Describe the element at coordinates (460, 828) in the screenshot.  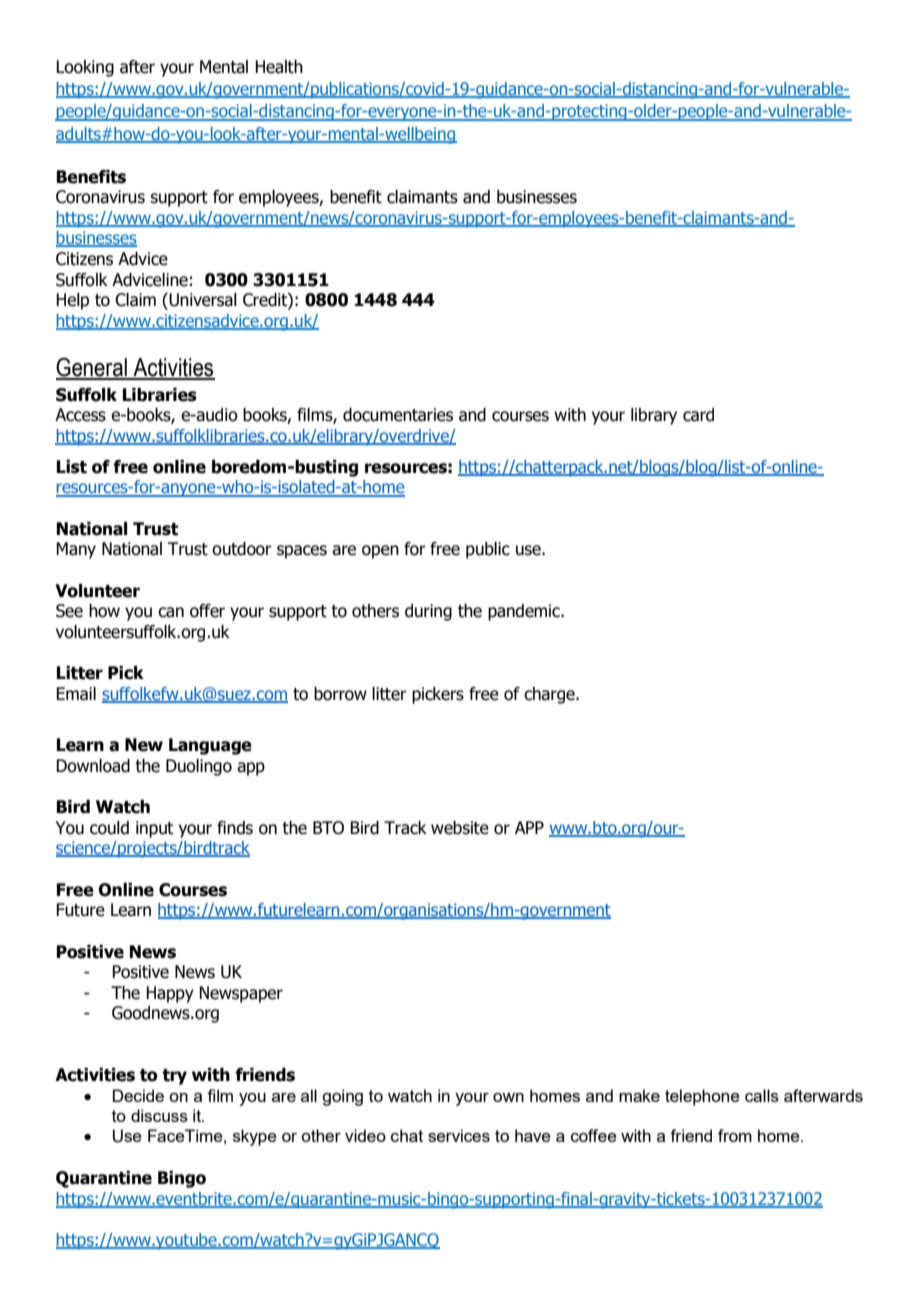
I see `website` at that location.
